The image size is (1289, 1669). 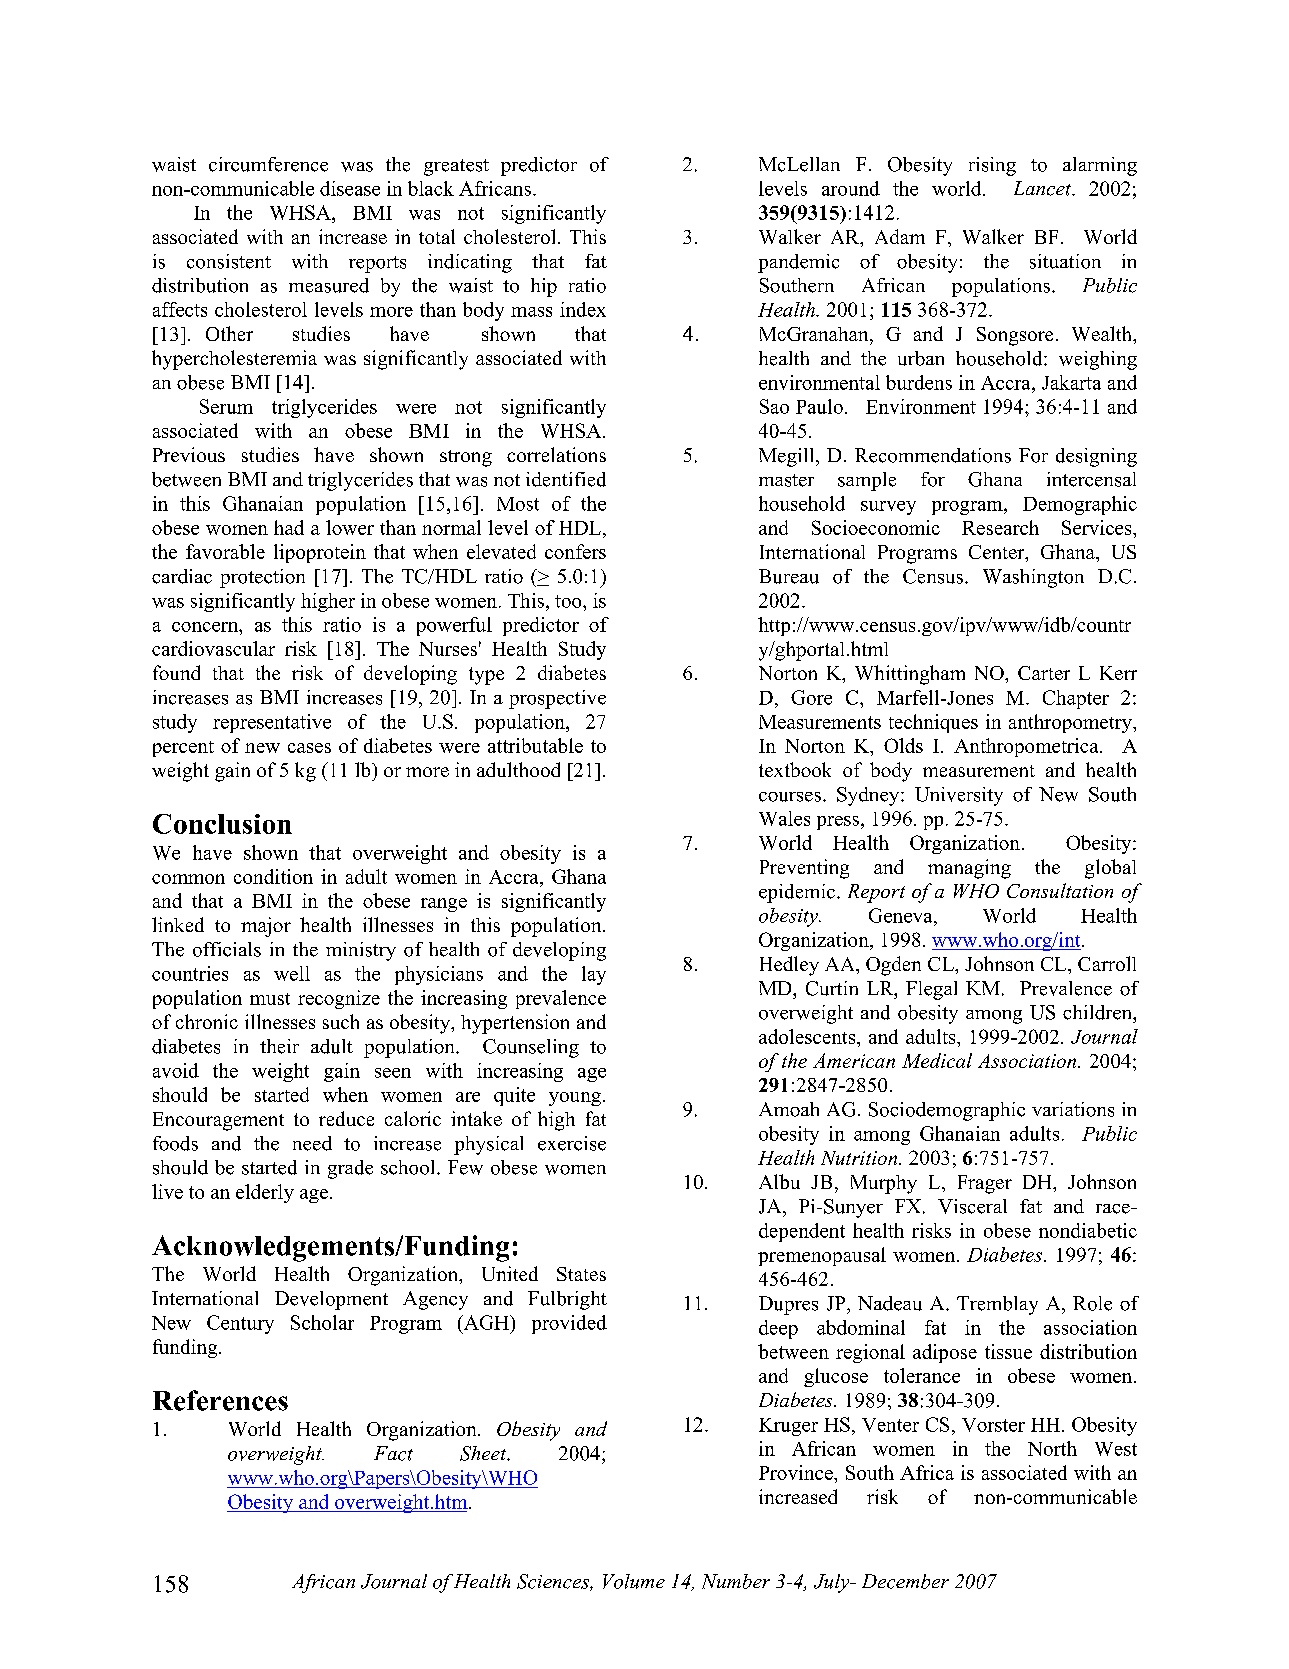 What do you see at coordinates (393, 1453) in the screenshot?
I see `Fact` at bounding box center [393, 1453].
